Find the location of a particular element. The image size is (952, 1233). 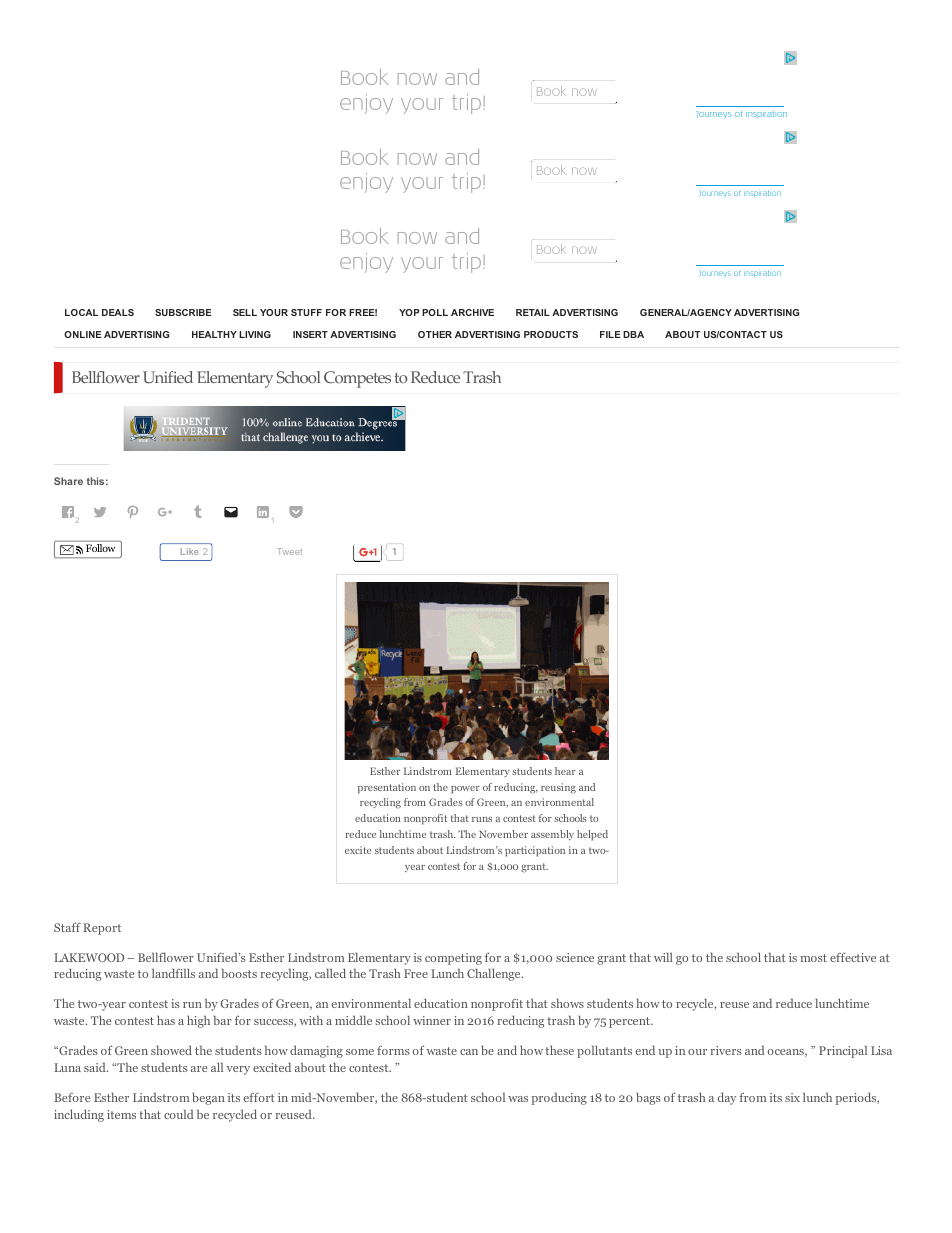

Tweet is located at coordinates (289, 551).
